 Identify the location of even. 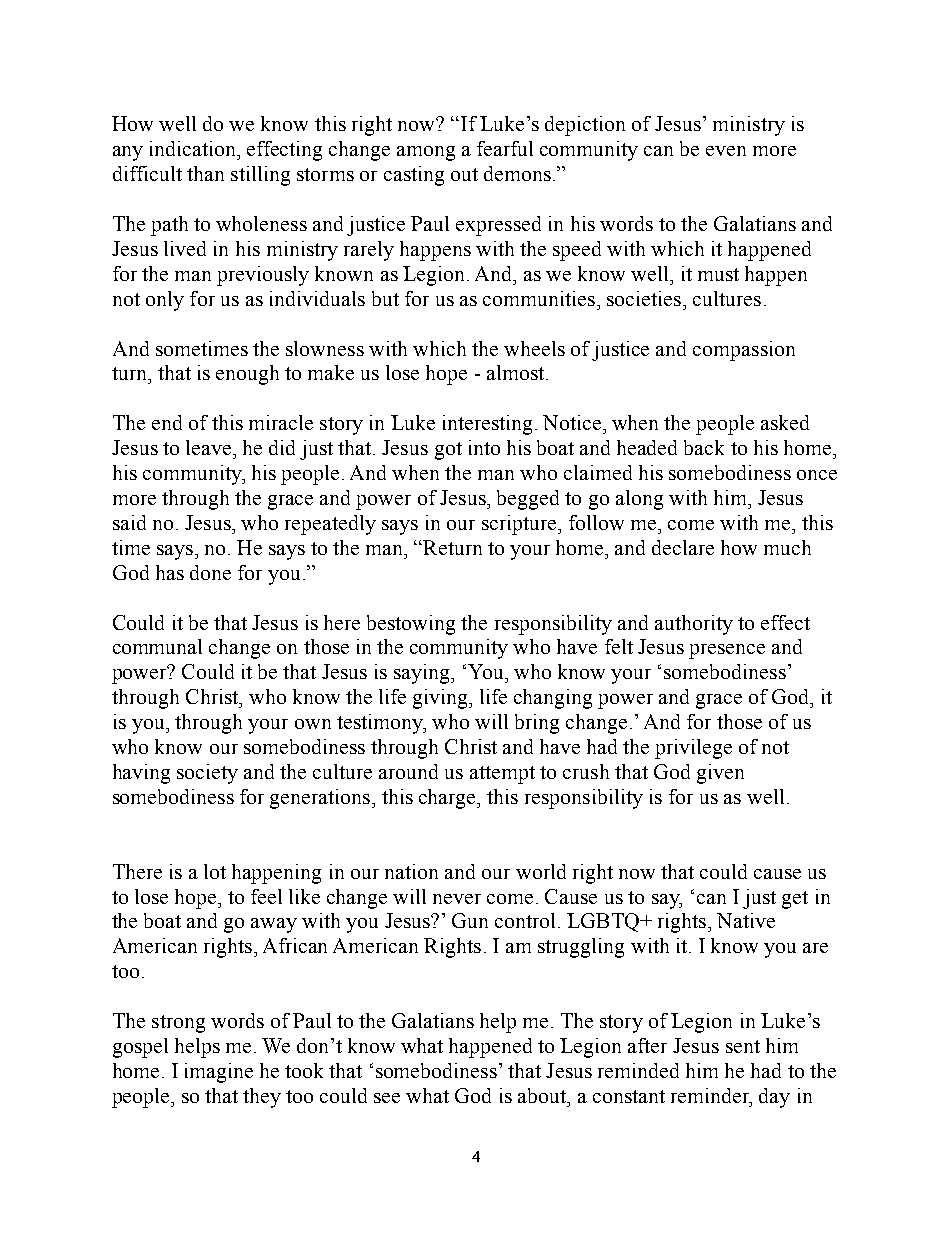
(726, 151).
